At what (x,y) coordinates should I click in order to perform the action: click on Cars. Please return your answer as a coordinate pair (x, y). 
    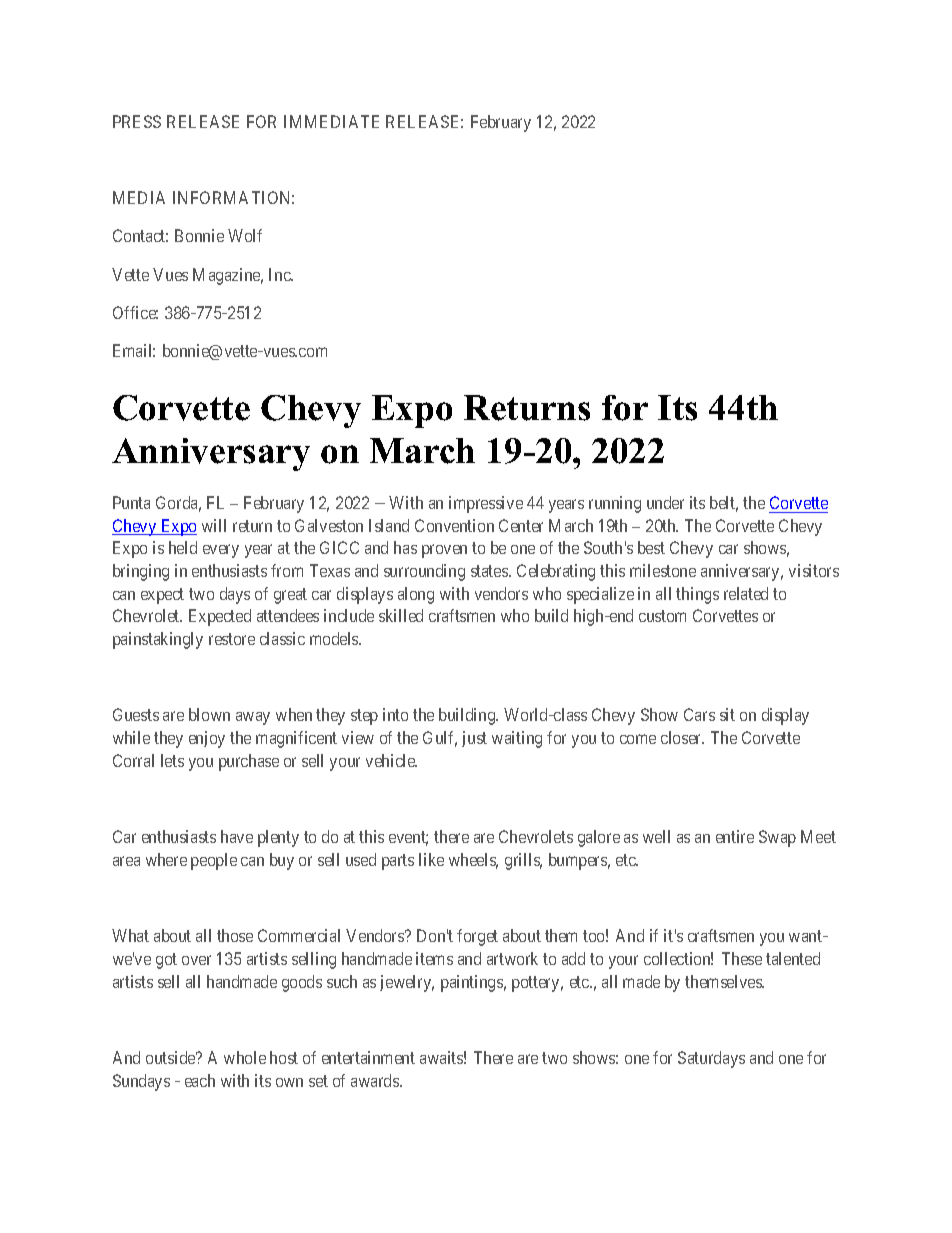
    Looking at the image, I should click on (699, 714).
